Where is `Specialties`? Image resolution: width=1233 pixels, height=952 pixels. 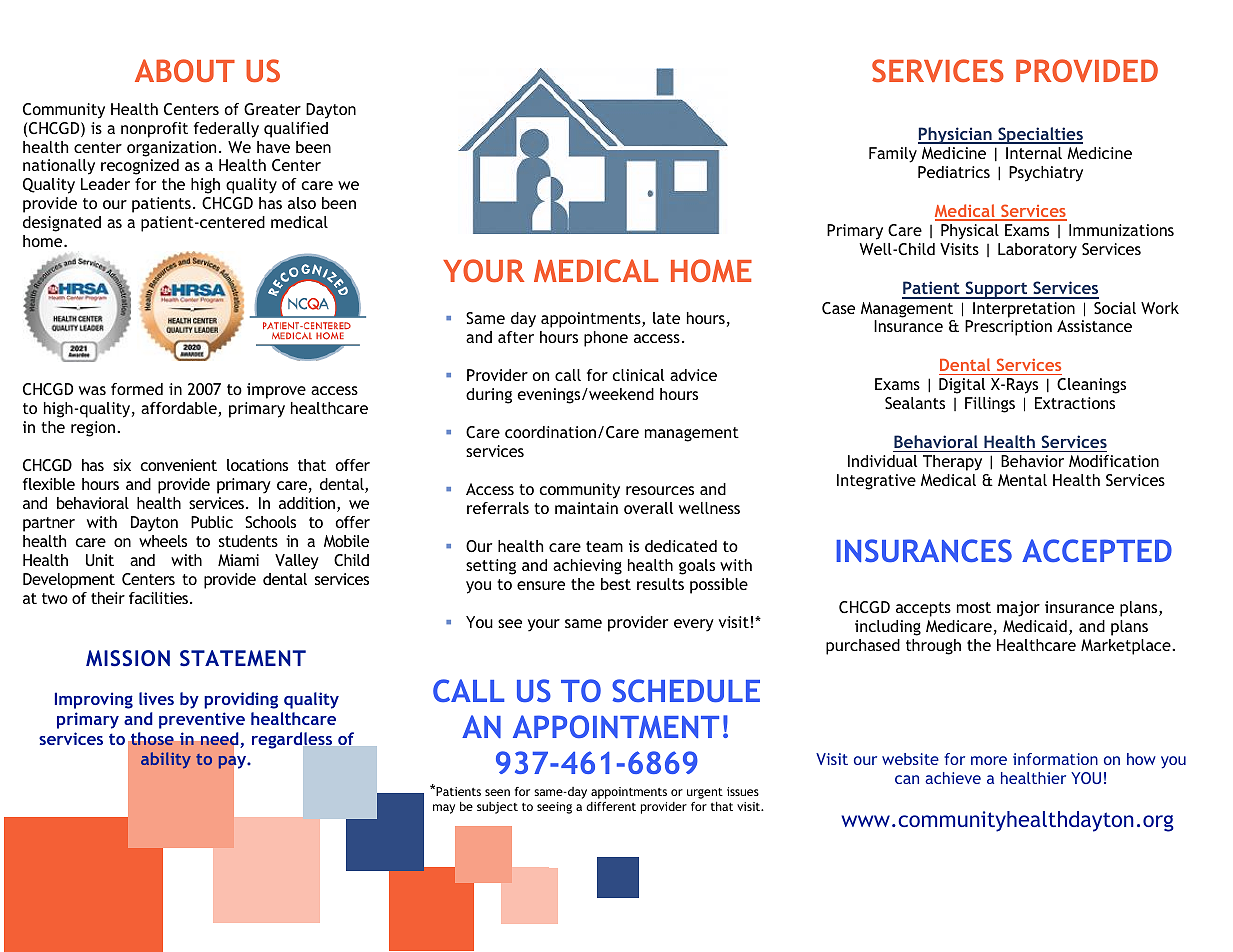 Specialties is located at coordinates (1039, 135).
